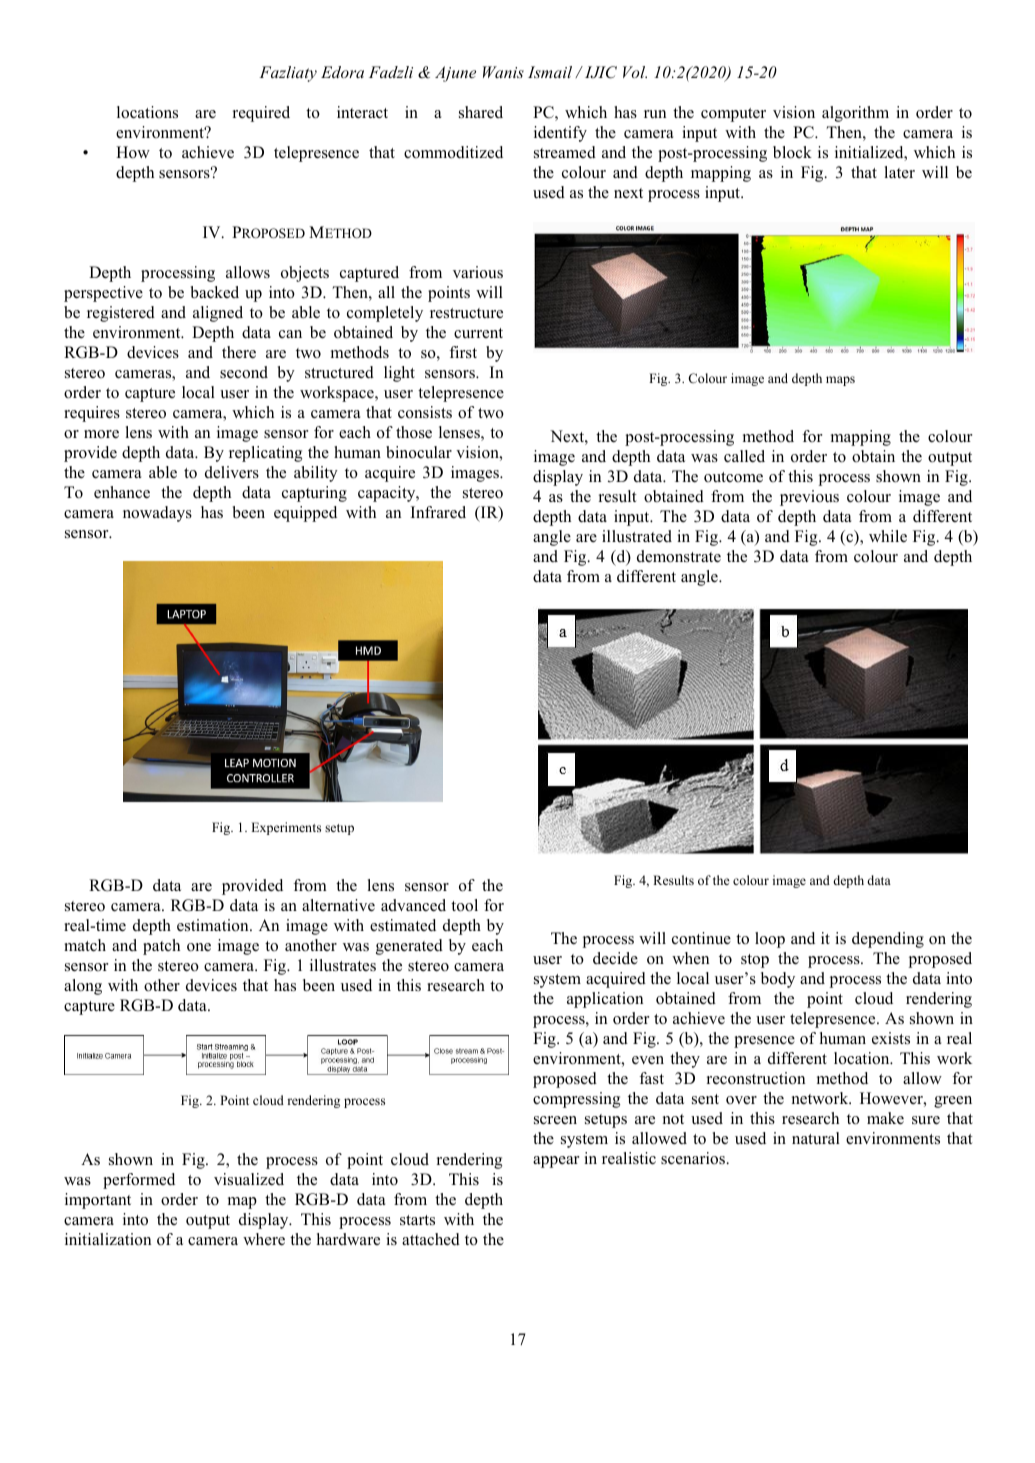  I want to click on tool, so click(464, 905).
